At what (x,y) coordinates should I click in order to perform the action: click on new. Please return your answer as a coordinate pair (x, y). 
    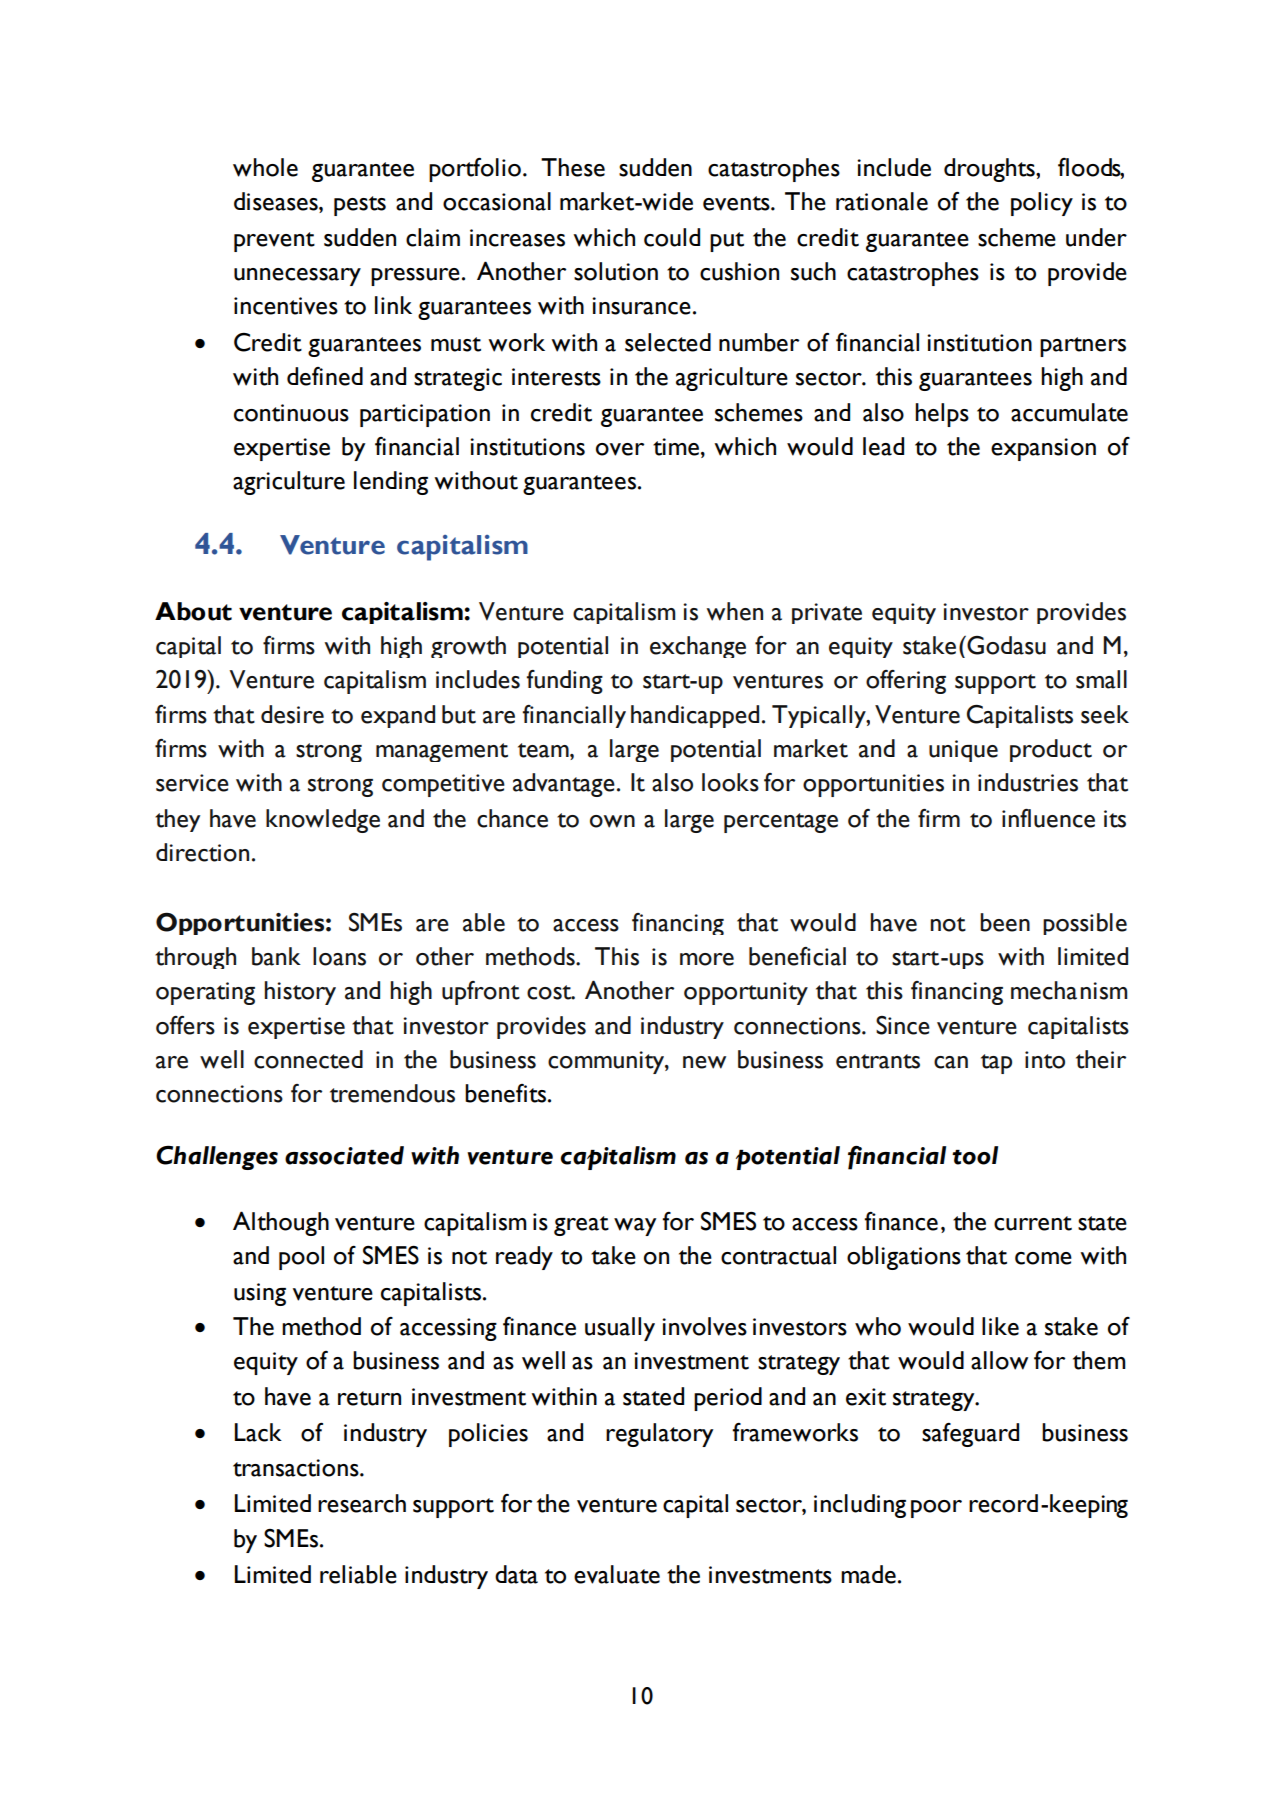
    Looking at the image, I should click on (704, 1062).
